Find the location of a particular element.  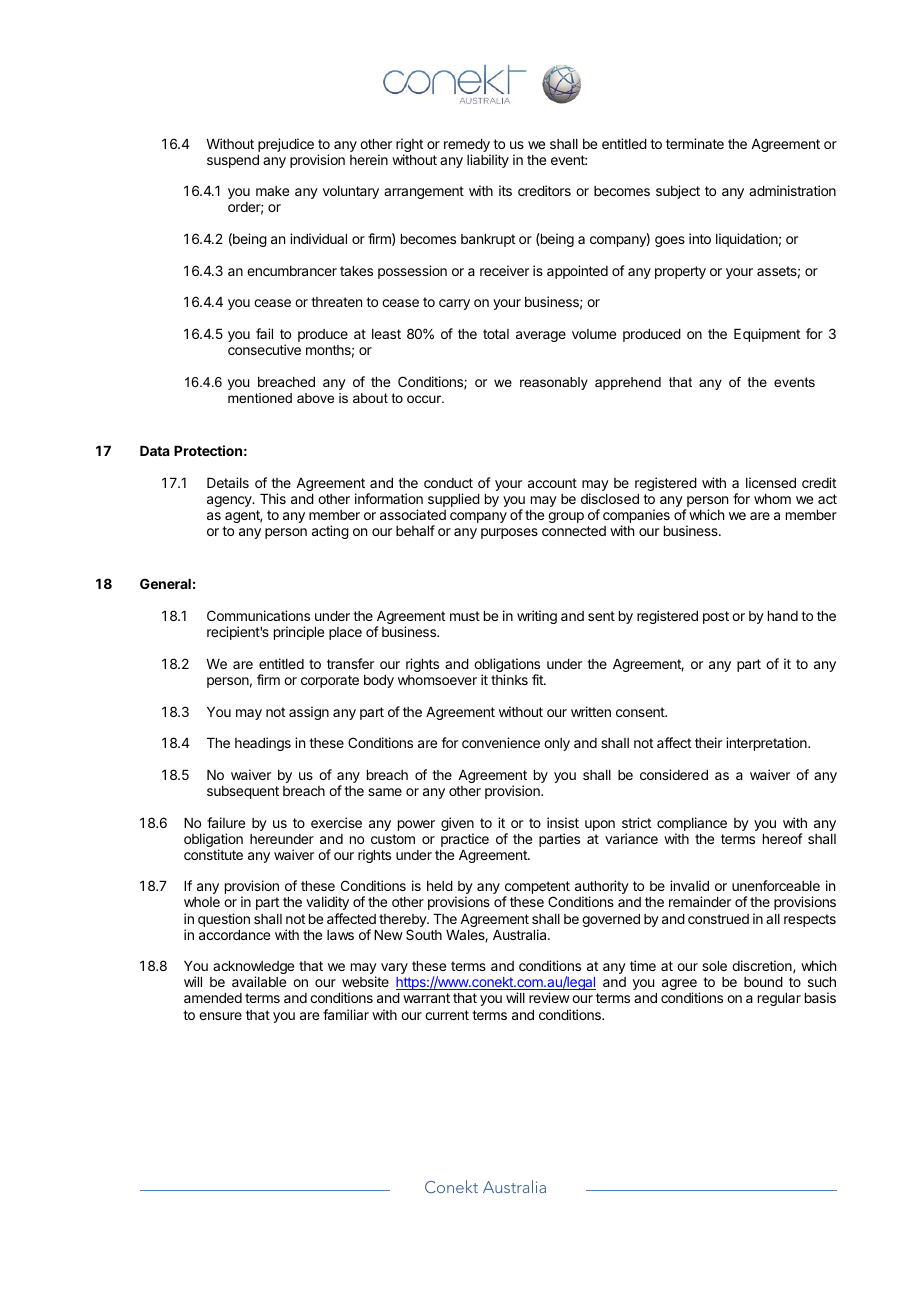

current is located at coordinates (447, 1015).
